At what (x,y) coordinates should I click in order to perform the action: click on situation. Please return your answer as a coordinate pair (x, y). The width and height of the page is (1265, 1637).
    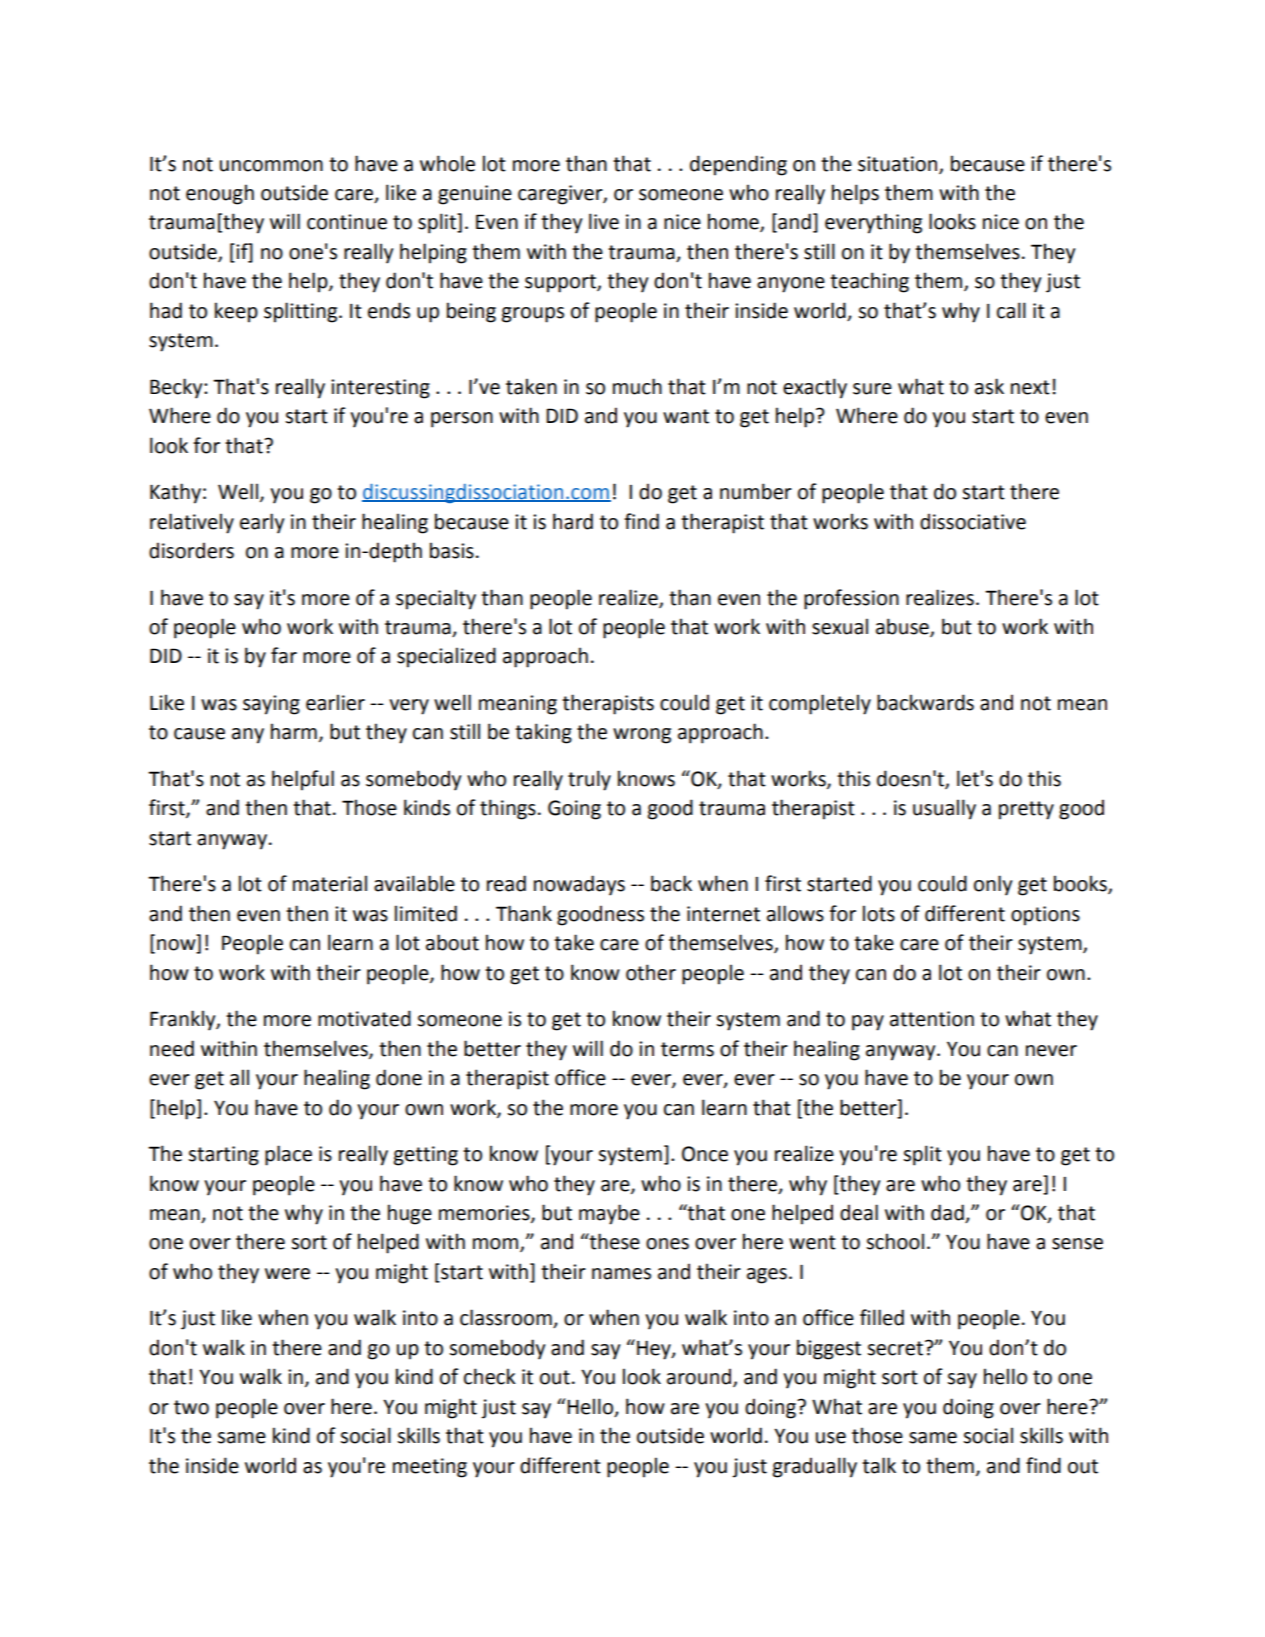
    Looking at the image, I should click on (899, 164).
